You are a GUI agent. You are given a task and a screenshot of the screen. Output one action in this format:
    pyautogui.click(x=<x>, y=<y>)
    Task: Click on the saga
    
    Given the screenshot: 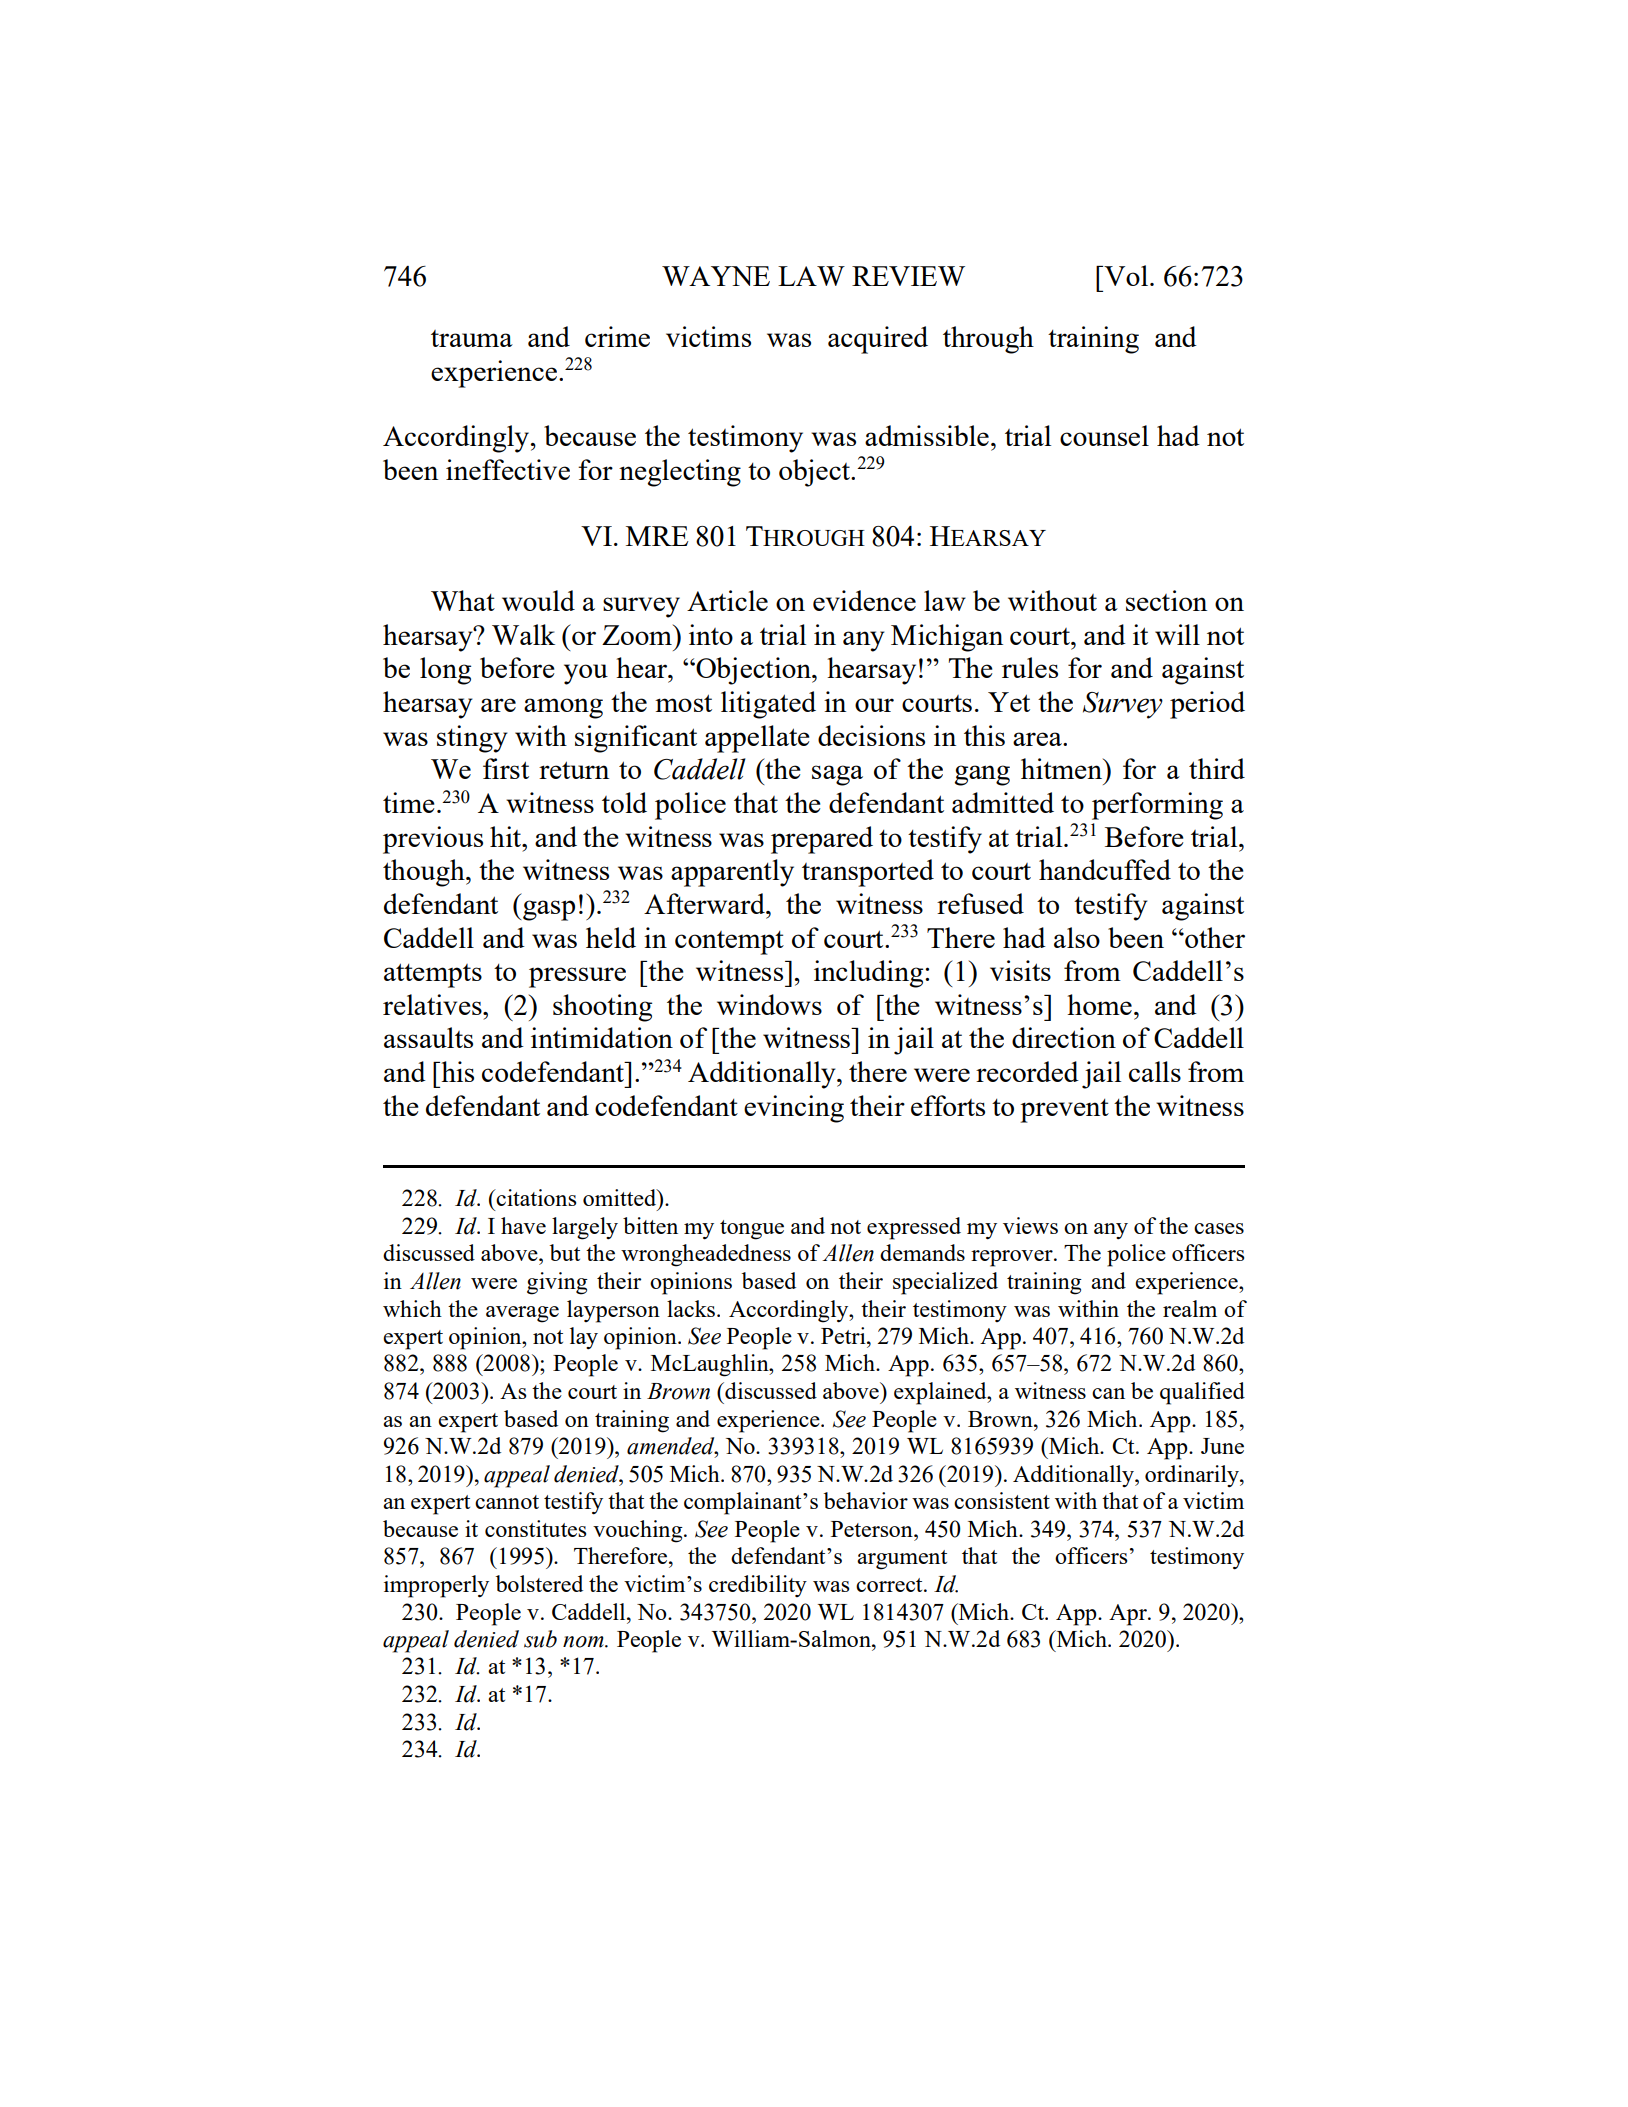 What is the action you would take?
    pyautogui.click(x=837, y=775)
